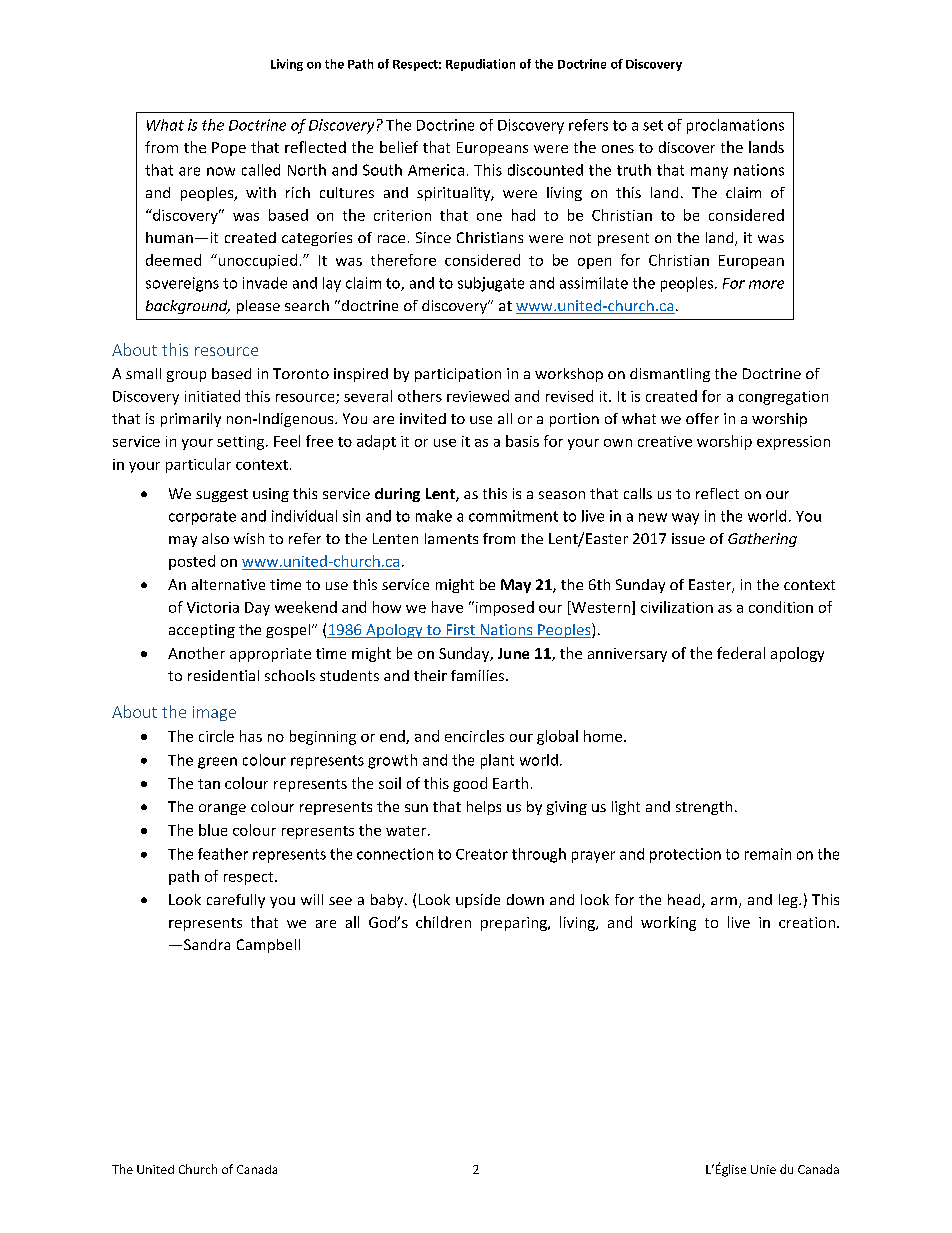 This screenshot has width=952, height=1233. What do you see at coordinates (766, 284) in the screenshot?
I see `more` at bounding box center [766, 284].
